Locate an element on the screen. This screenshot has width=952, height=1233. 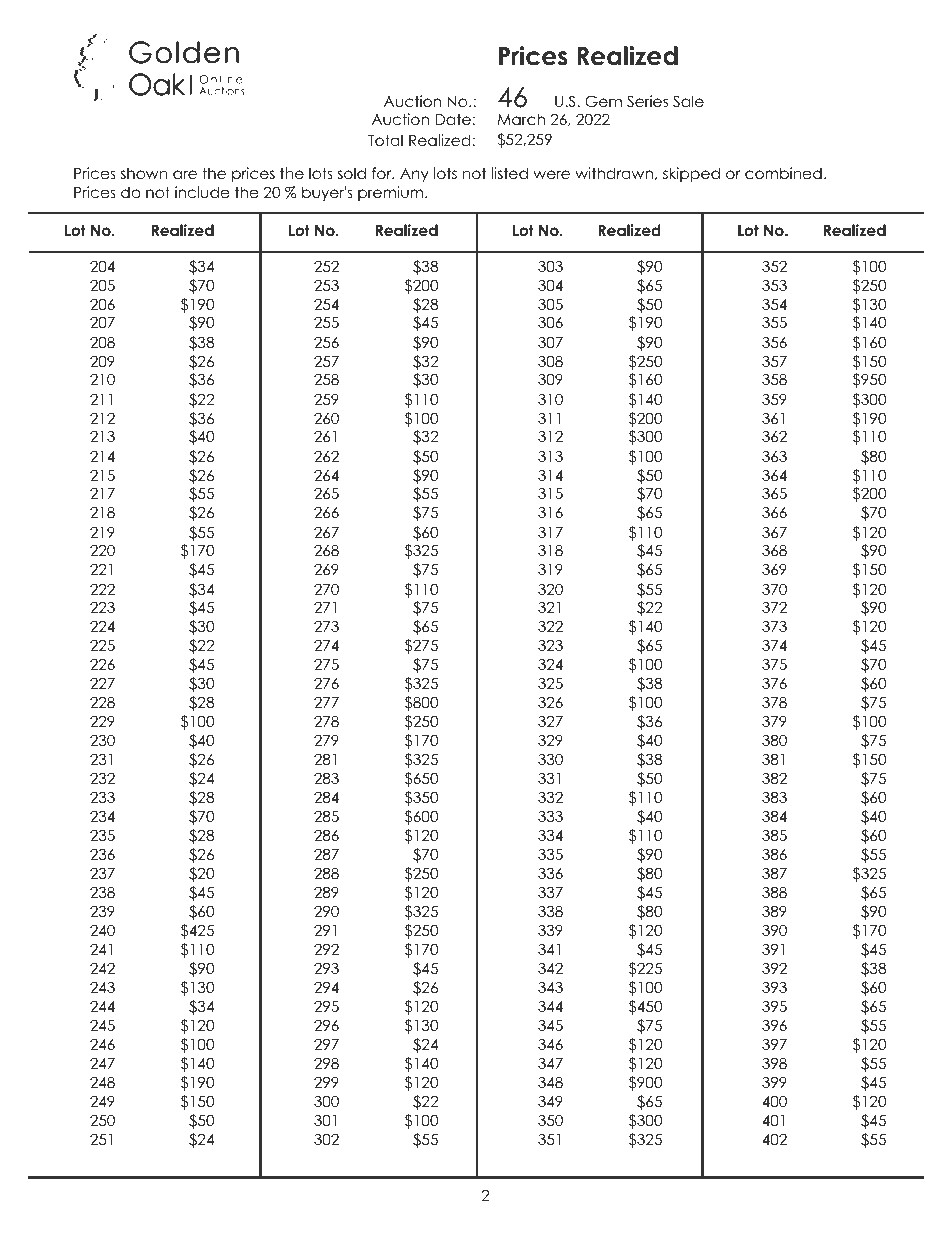
include is located at coordinates (202, 192).
